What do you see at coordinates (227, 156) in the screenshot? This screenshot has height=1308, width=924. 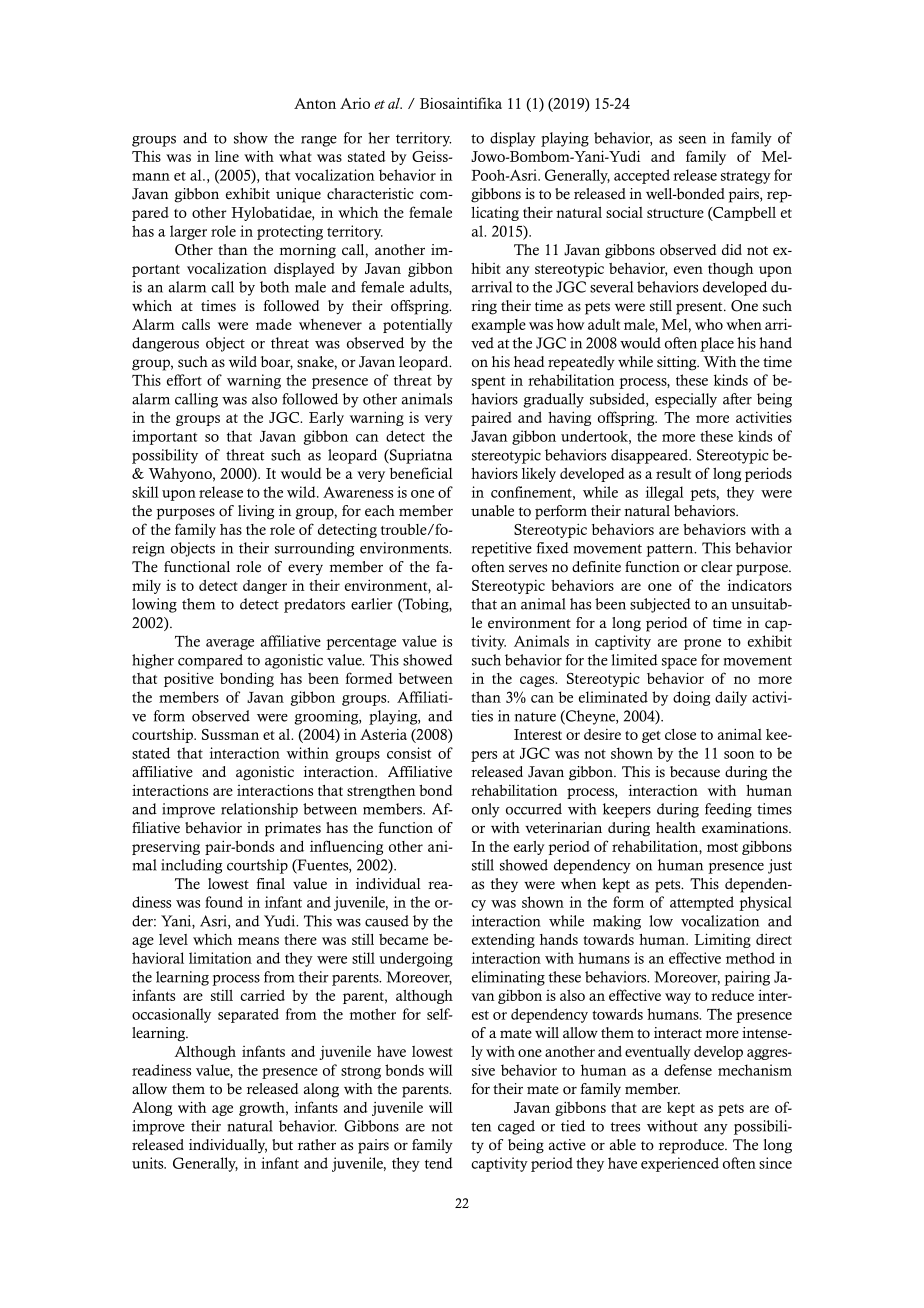 I see `line` at bounding box center [227, 156].
